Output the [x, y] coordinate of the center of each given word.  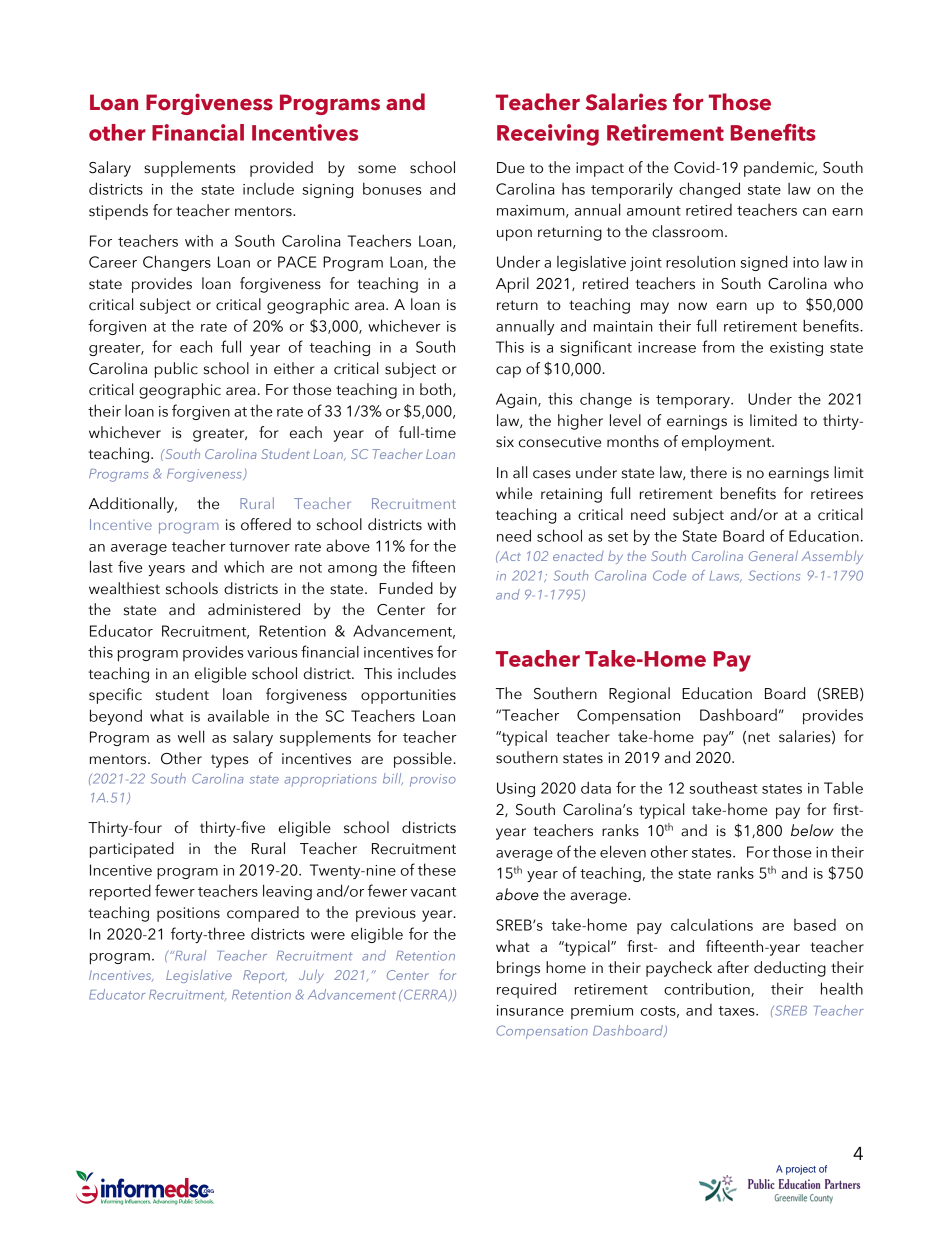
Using [516, 789]
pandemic [780, 169]
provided [281, 169]
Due [511, 168]
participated [132, 850]
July [311, 976]
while [514, 493]
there [708, 472]
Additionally [132, 505]
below [812, 830]
